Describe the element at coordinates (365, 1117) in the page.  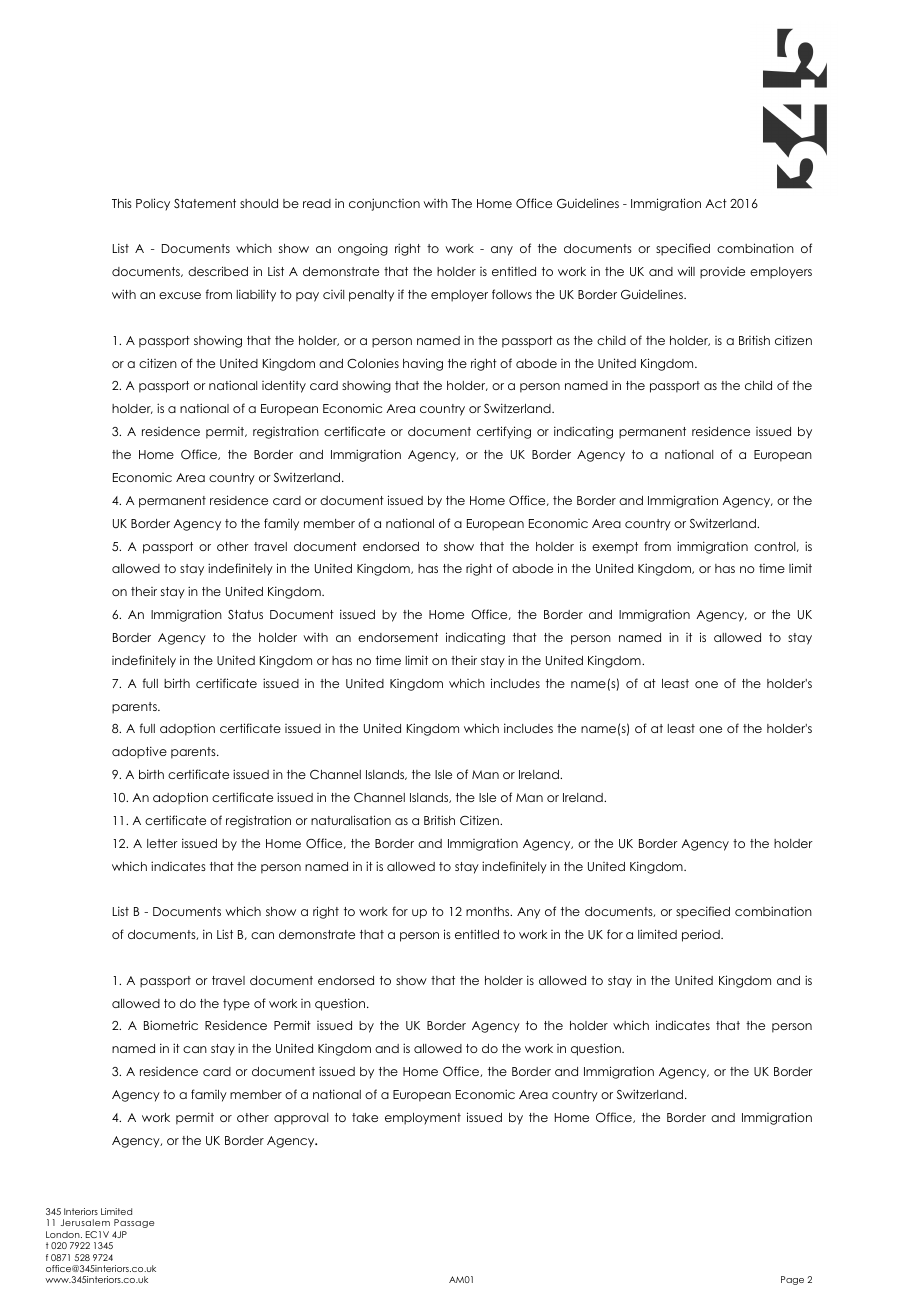
I see `take` at that location.
